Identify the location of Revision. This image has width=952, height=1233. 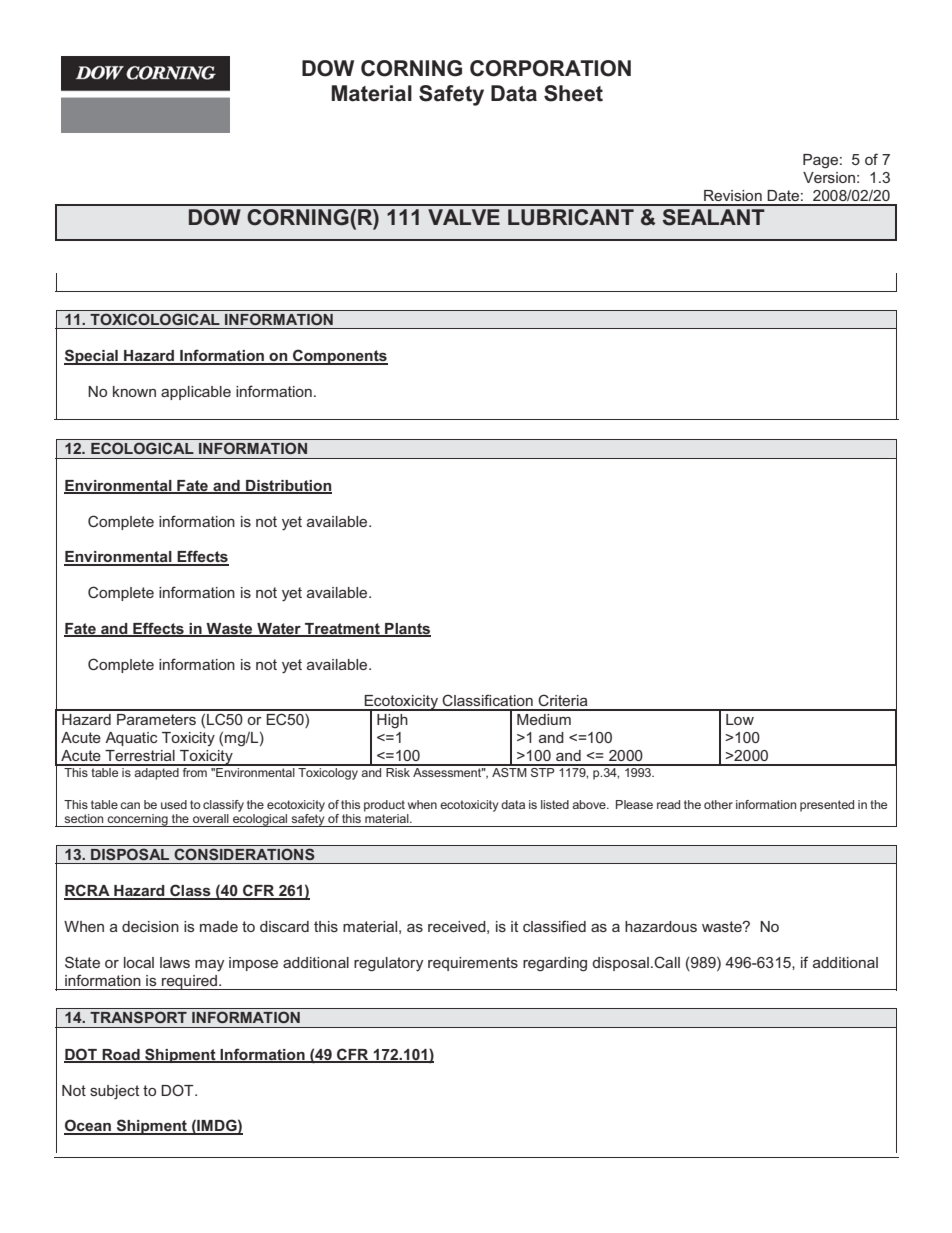
(733, 195).
